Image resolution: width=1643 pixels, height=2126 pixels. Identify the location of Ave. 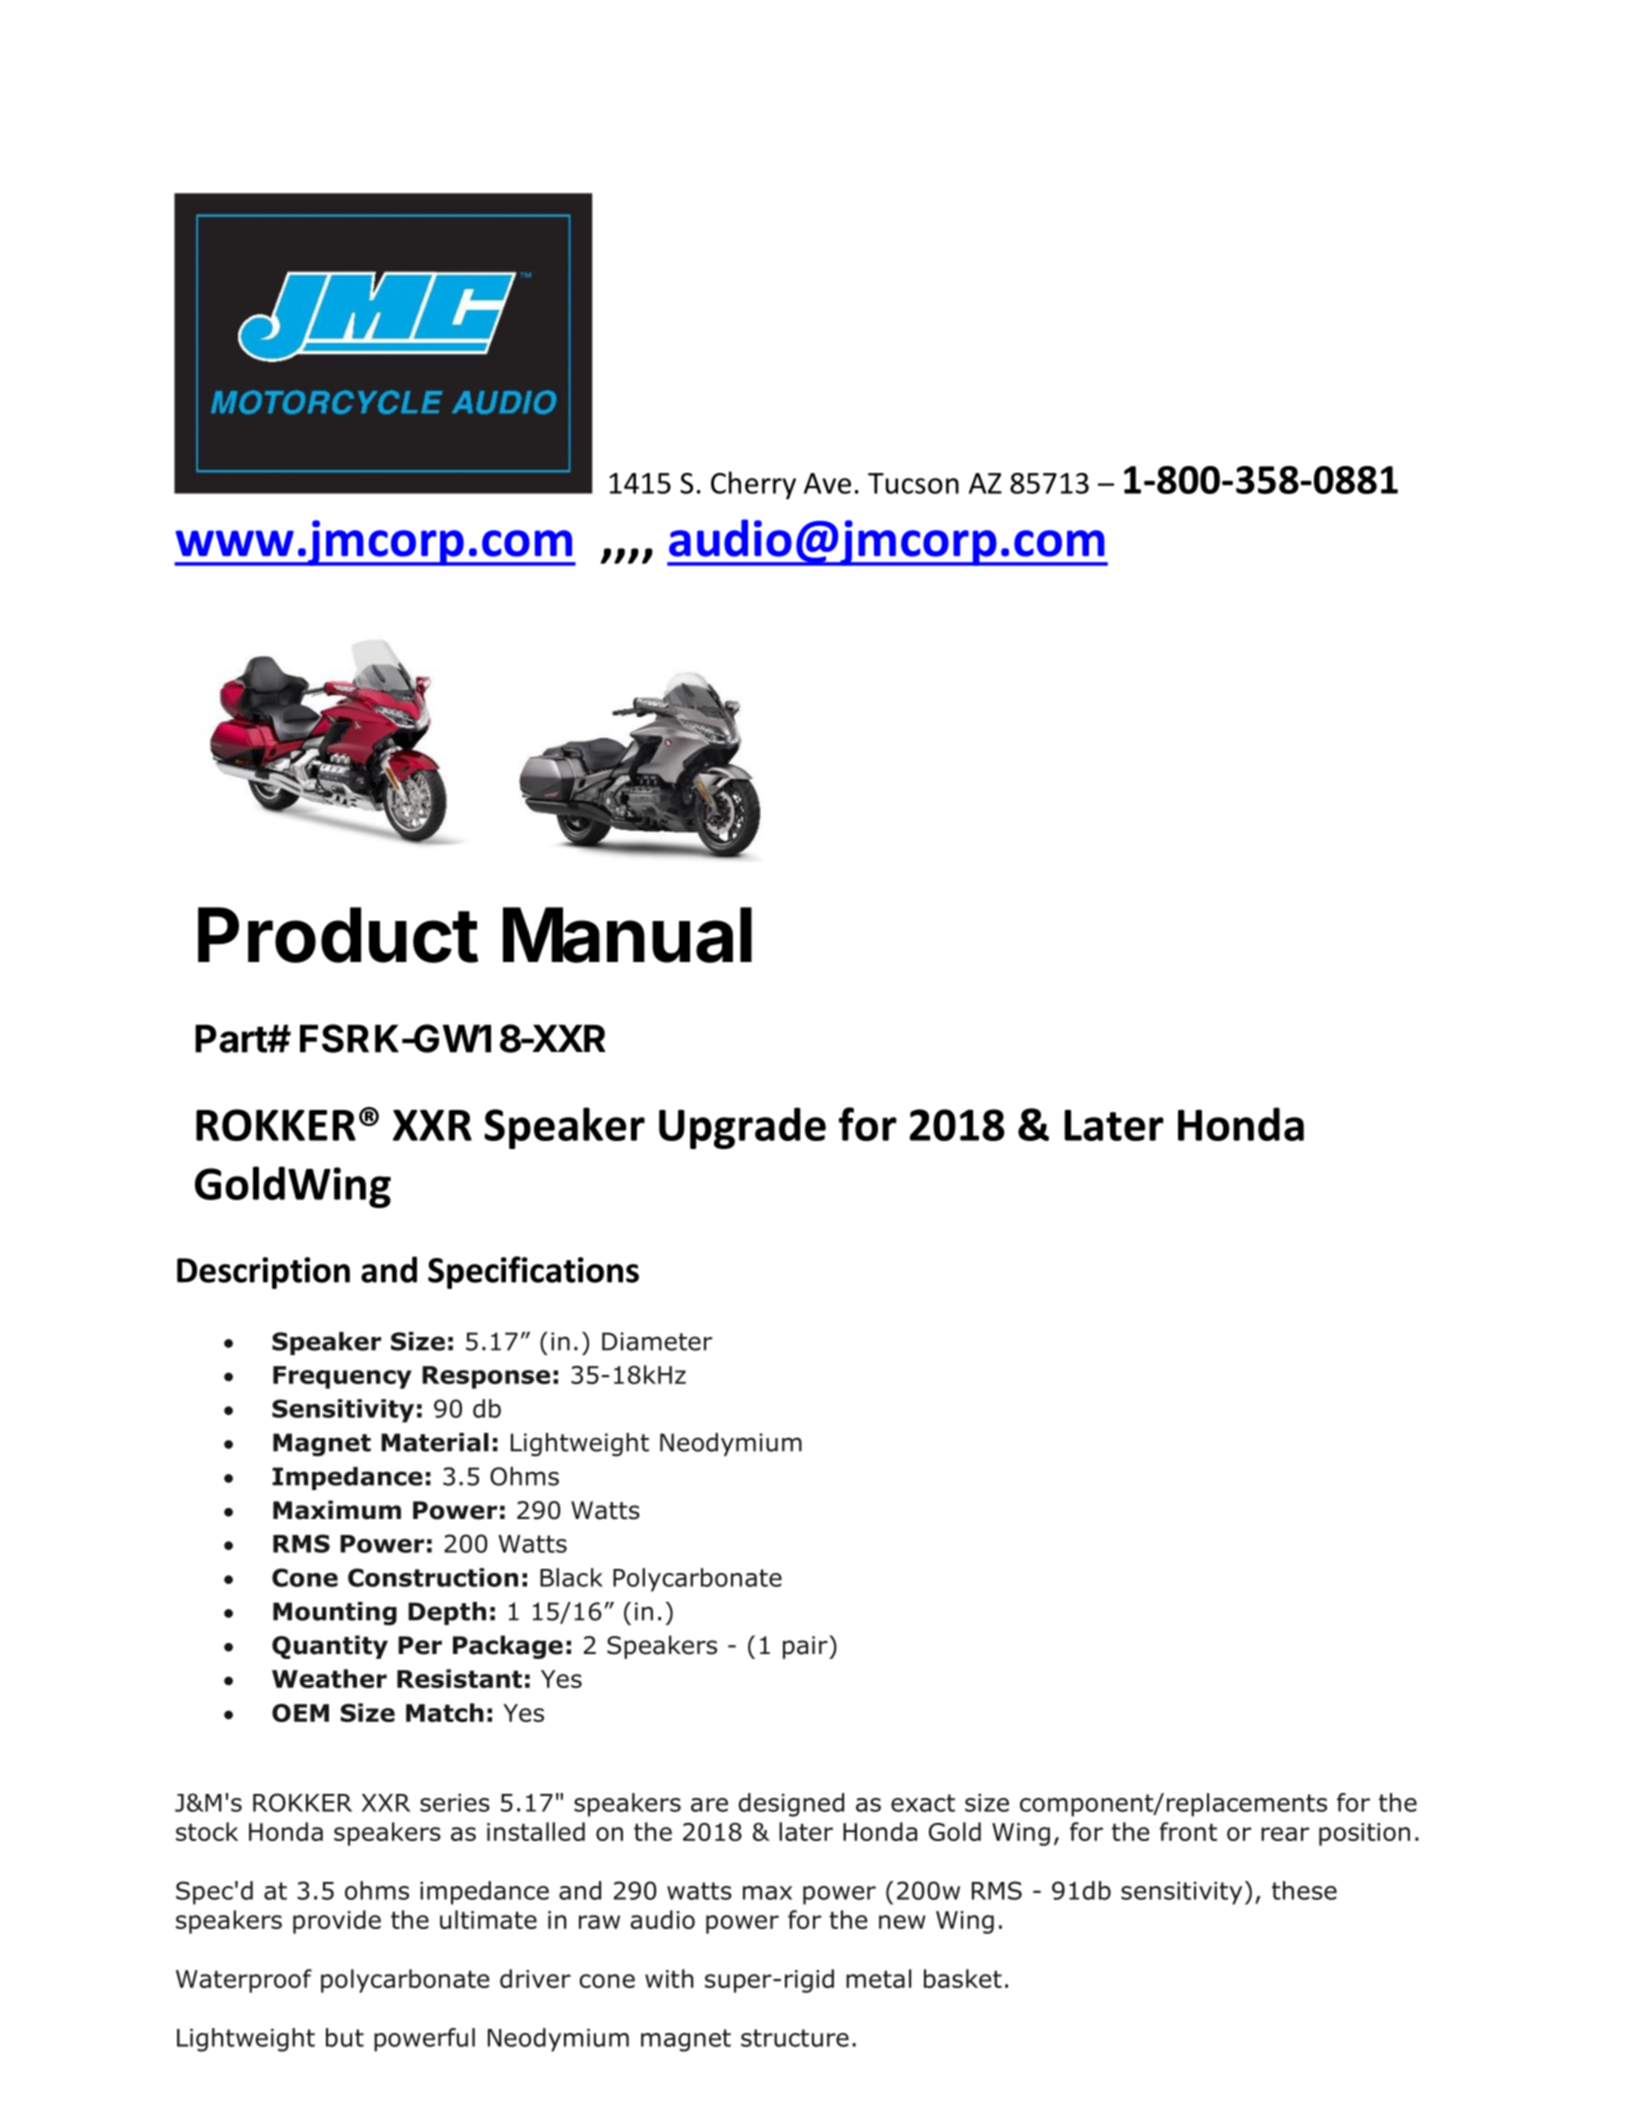
(827, 483).
